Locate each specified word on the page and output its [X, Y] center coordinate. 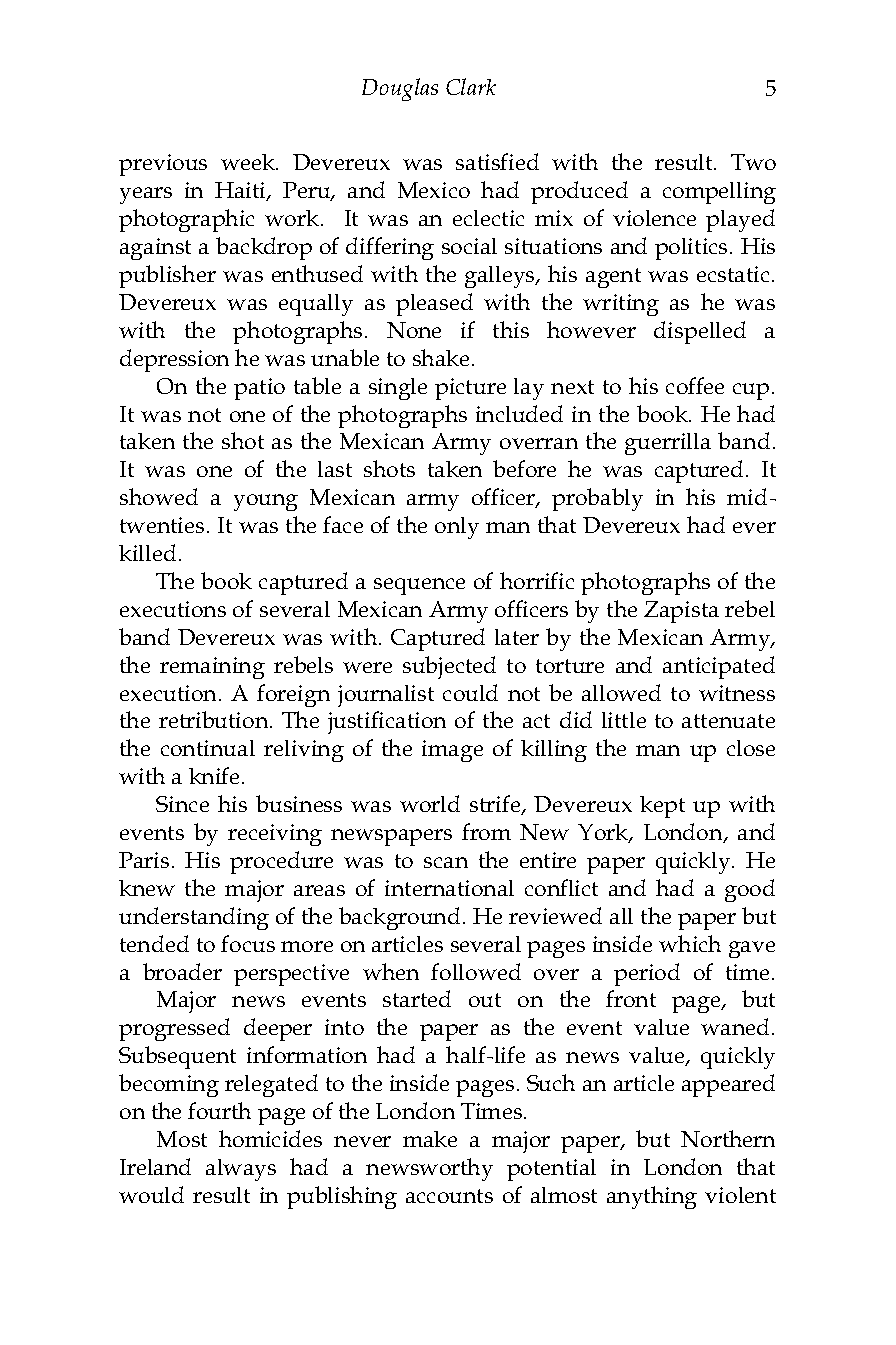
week [249, 162]
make [430, 1139]
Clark [471, 86]
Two [753, 162]
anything [652, 1197]
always [241, 1170]
